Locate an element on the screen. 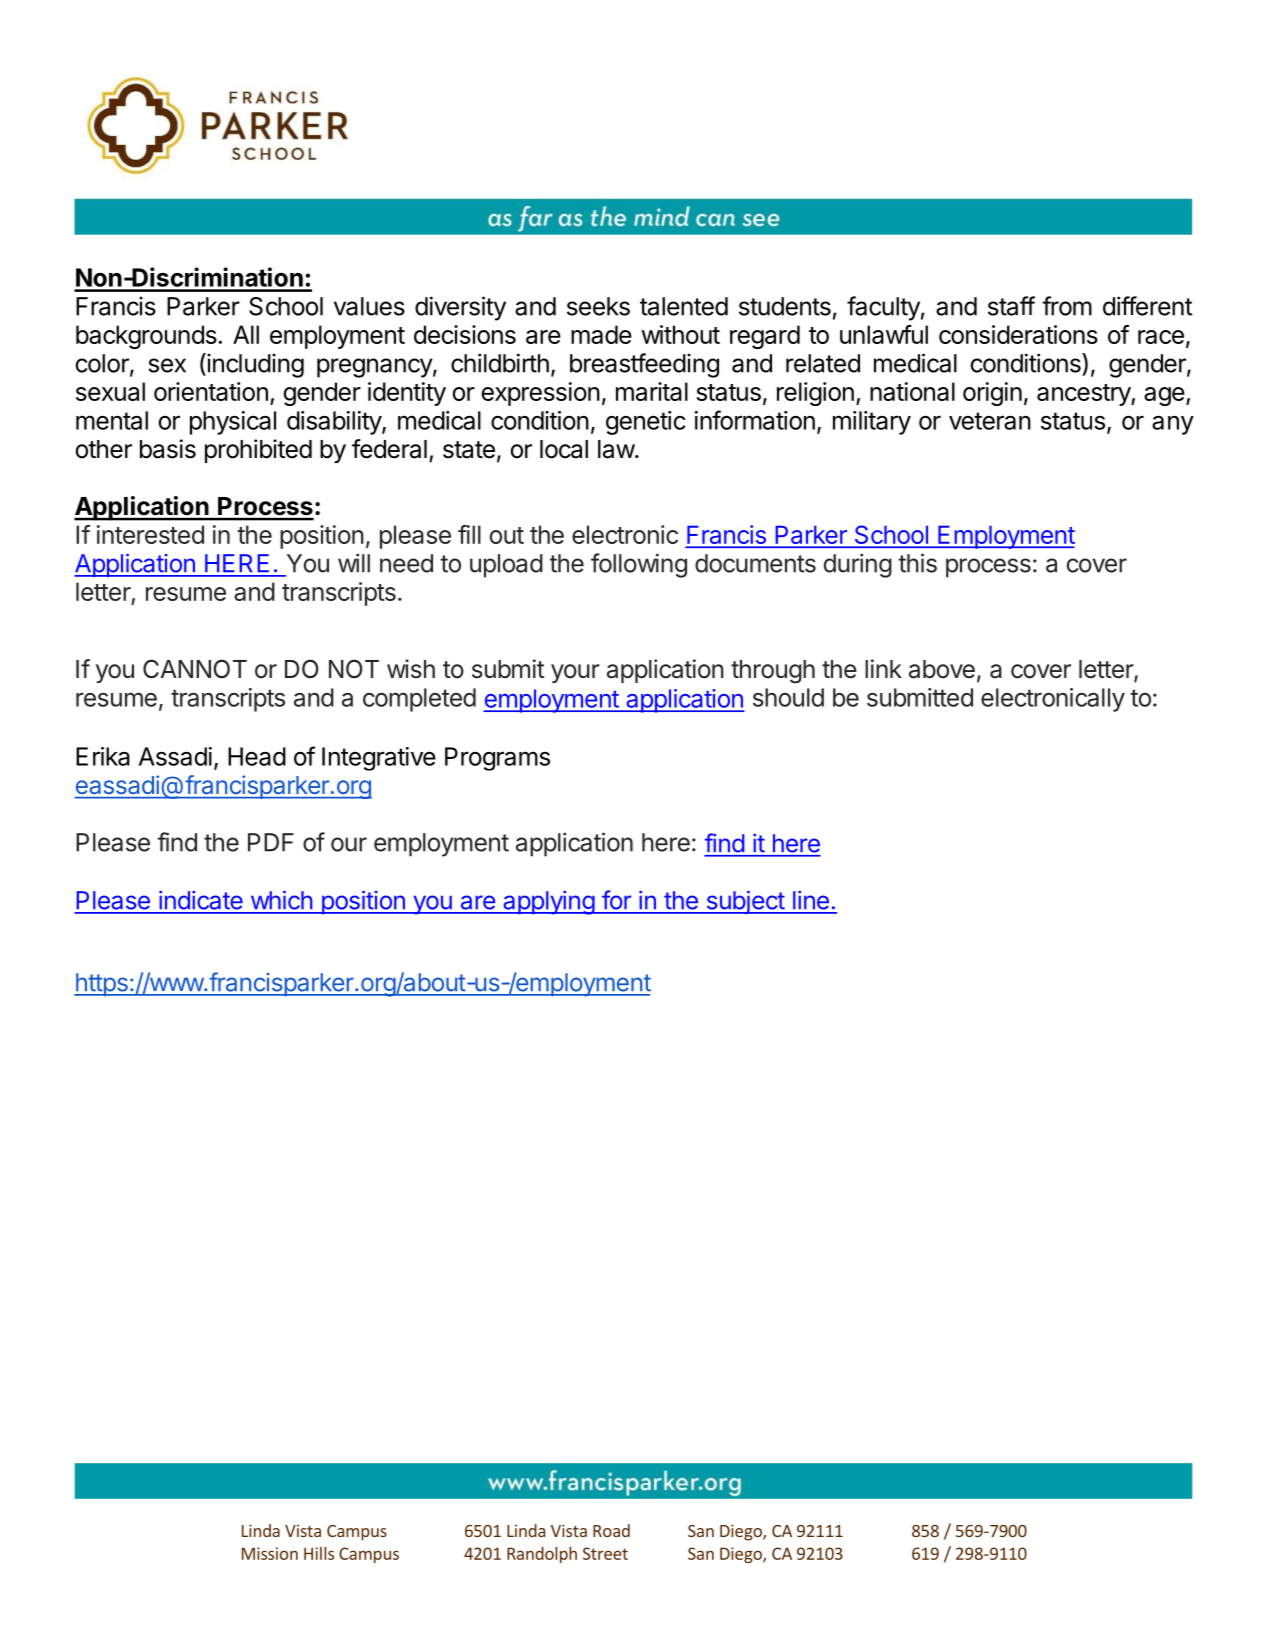 The image size is (1267, 1639). Mission is located at coordinates (270, 1553).
